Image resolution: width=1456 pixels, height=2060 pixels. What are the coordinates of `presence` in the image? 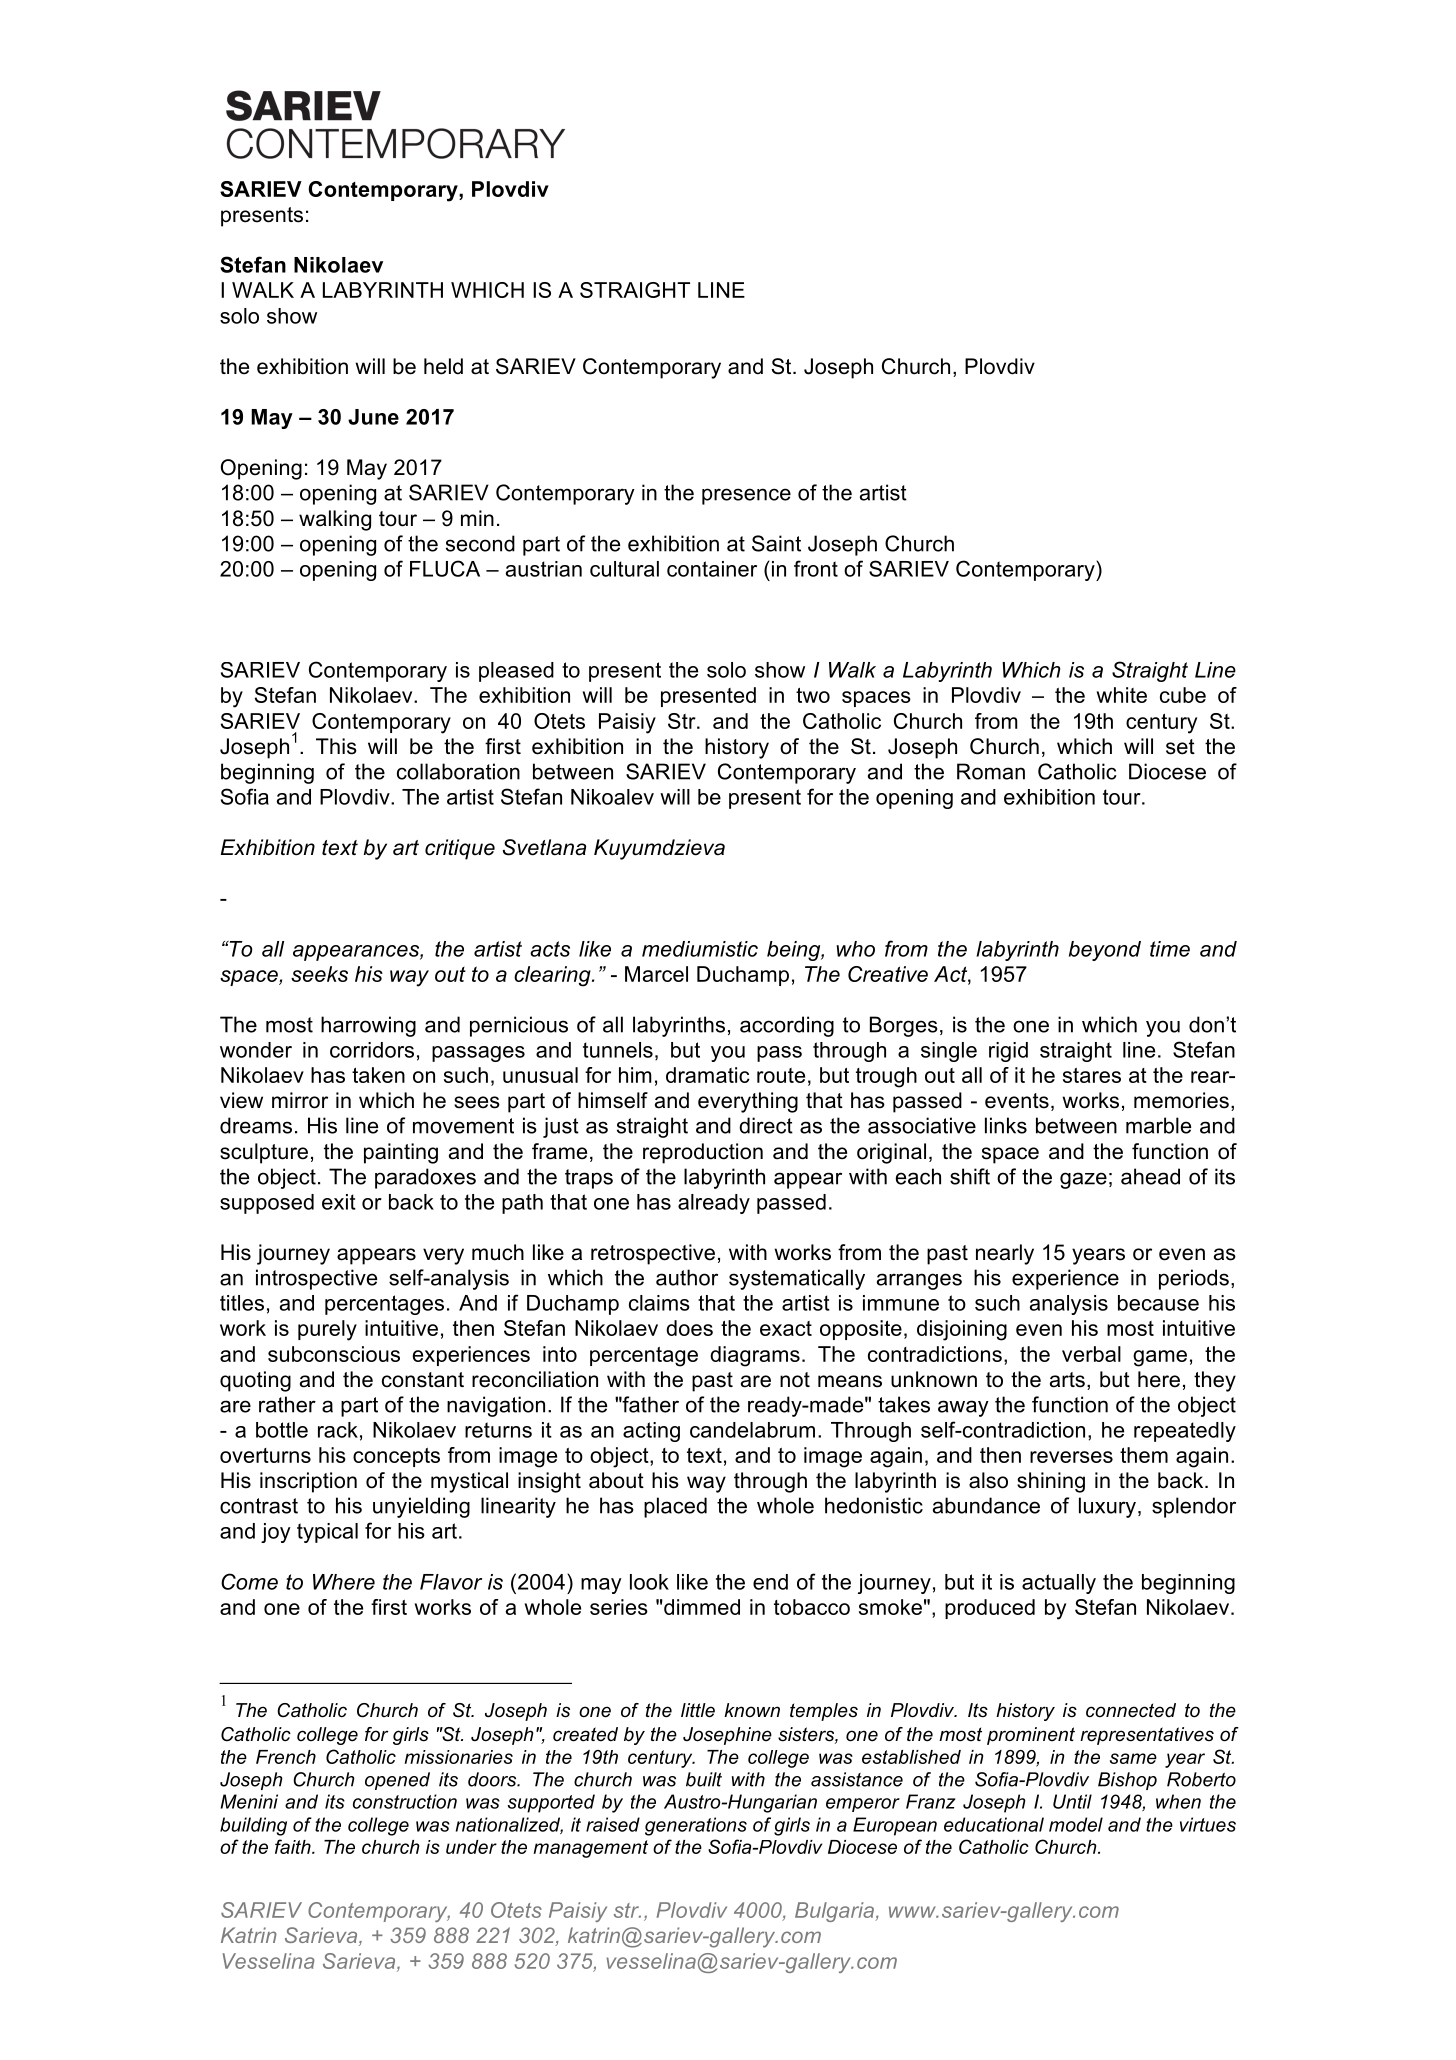 It's located at (746, 496).
